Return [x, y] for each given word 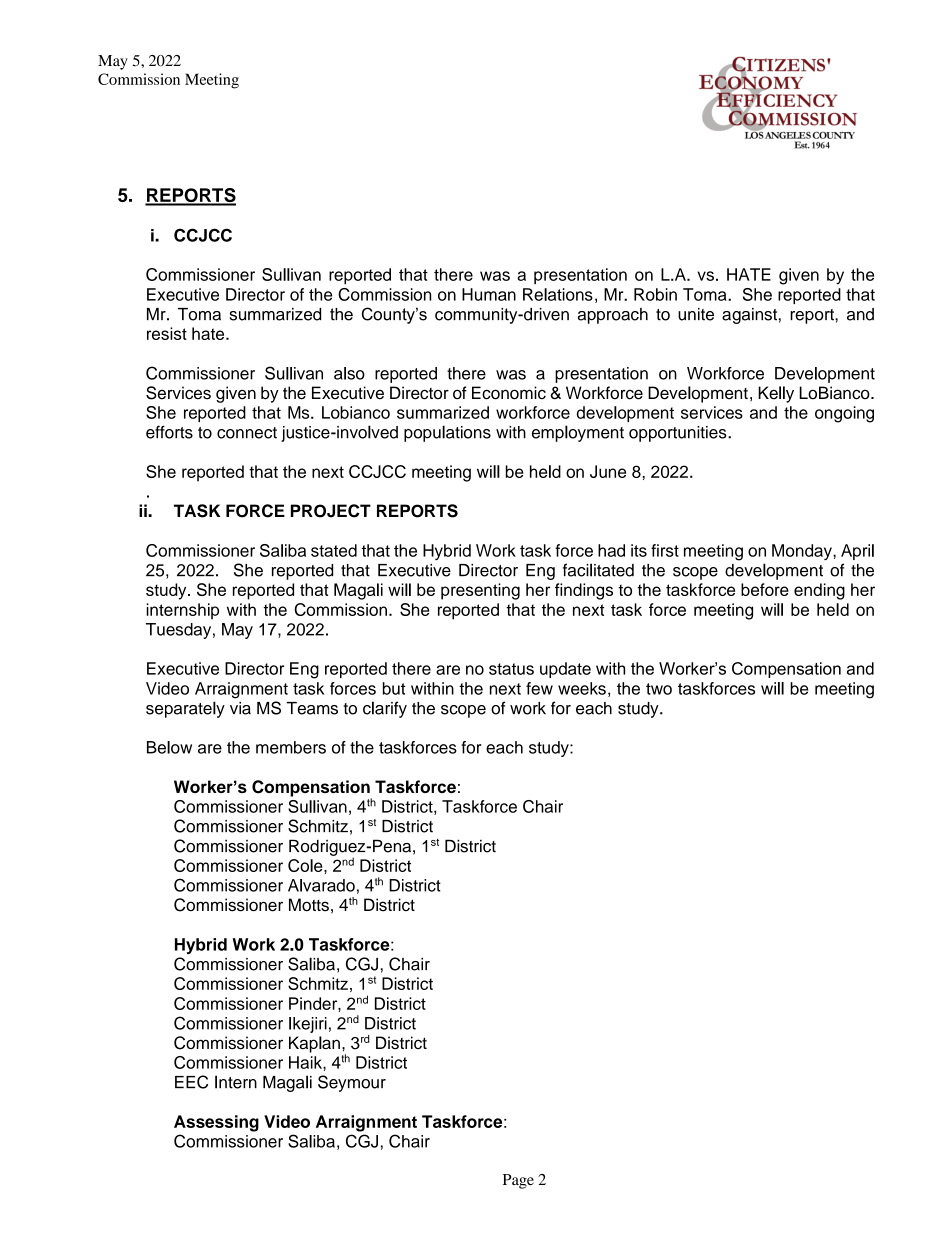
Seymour [352, 1083]
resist [167, 333]
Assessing [216, 1123]
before [765, 589]
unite [696, 314]
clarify [385, 709]
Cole [306, 865]
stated [334, 550]
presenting [480, 591]
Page [518, 1181]
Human [489, 294]
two [659, 689]
